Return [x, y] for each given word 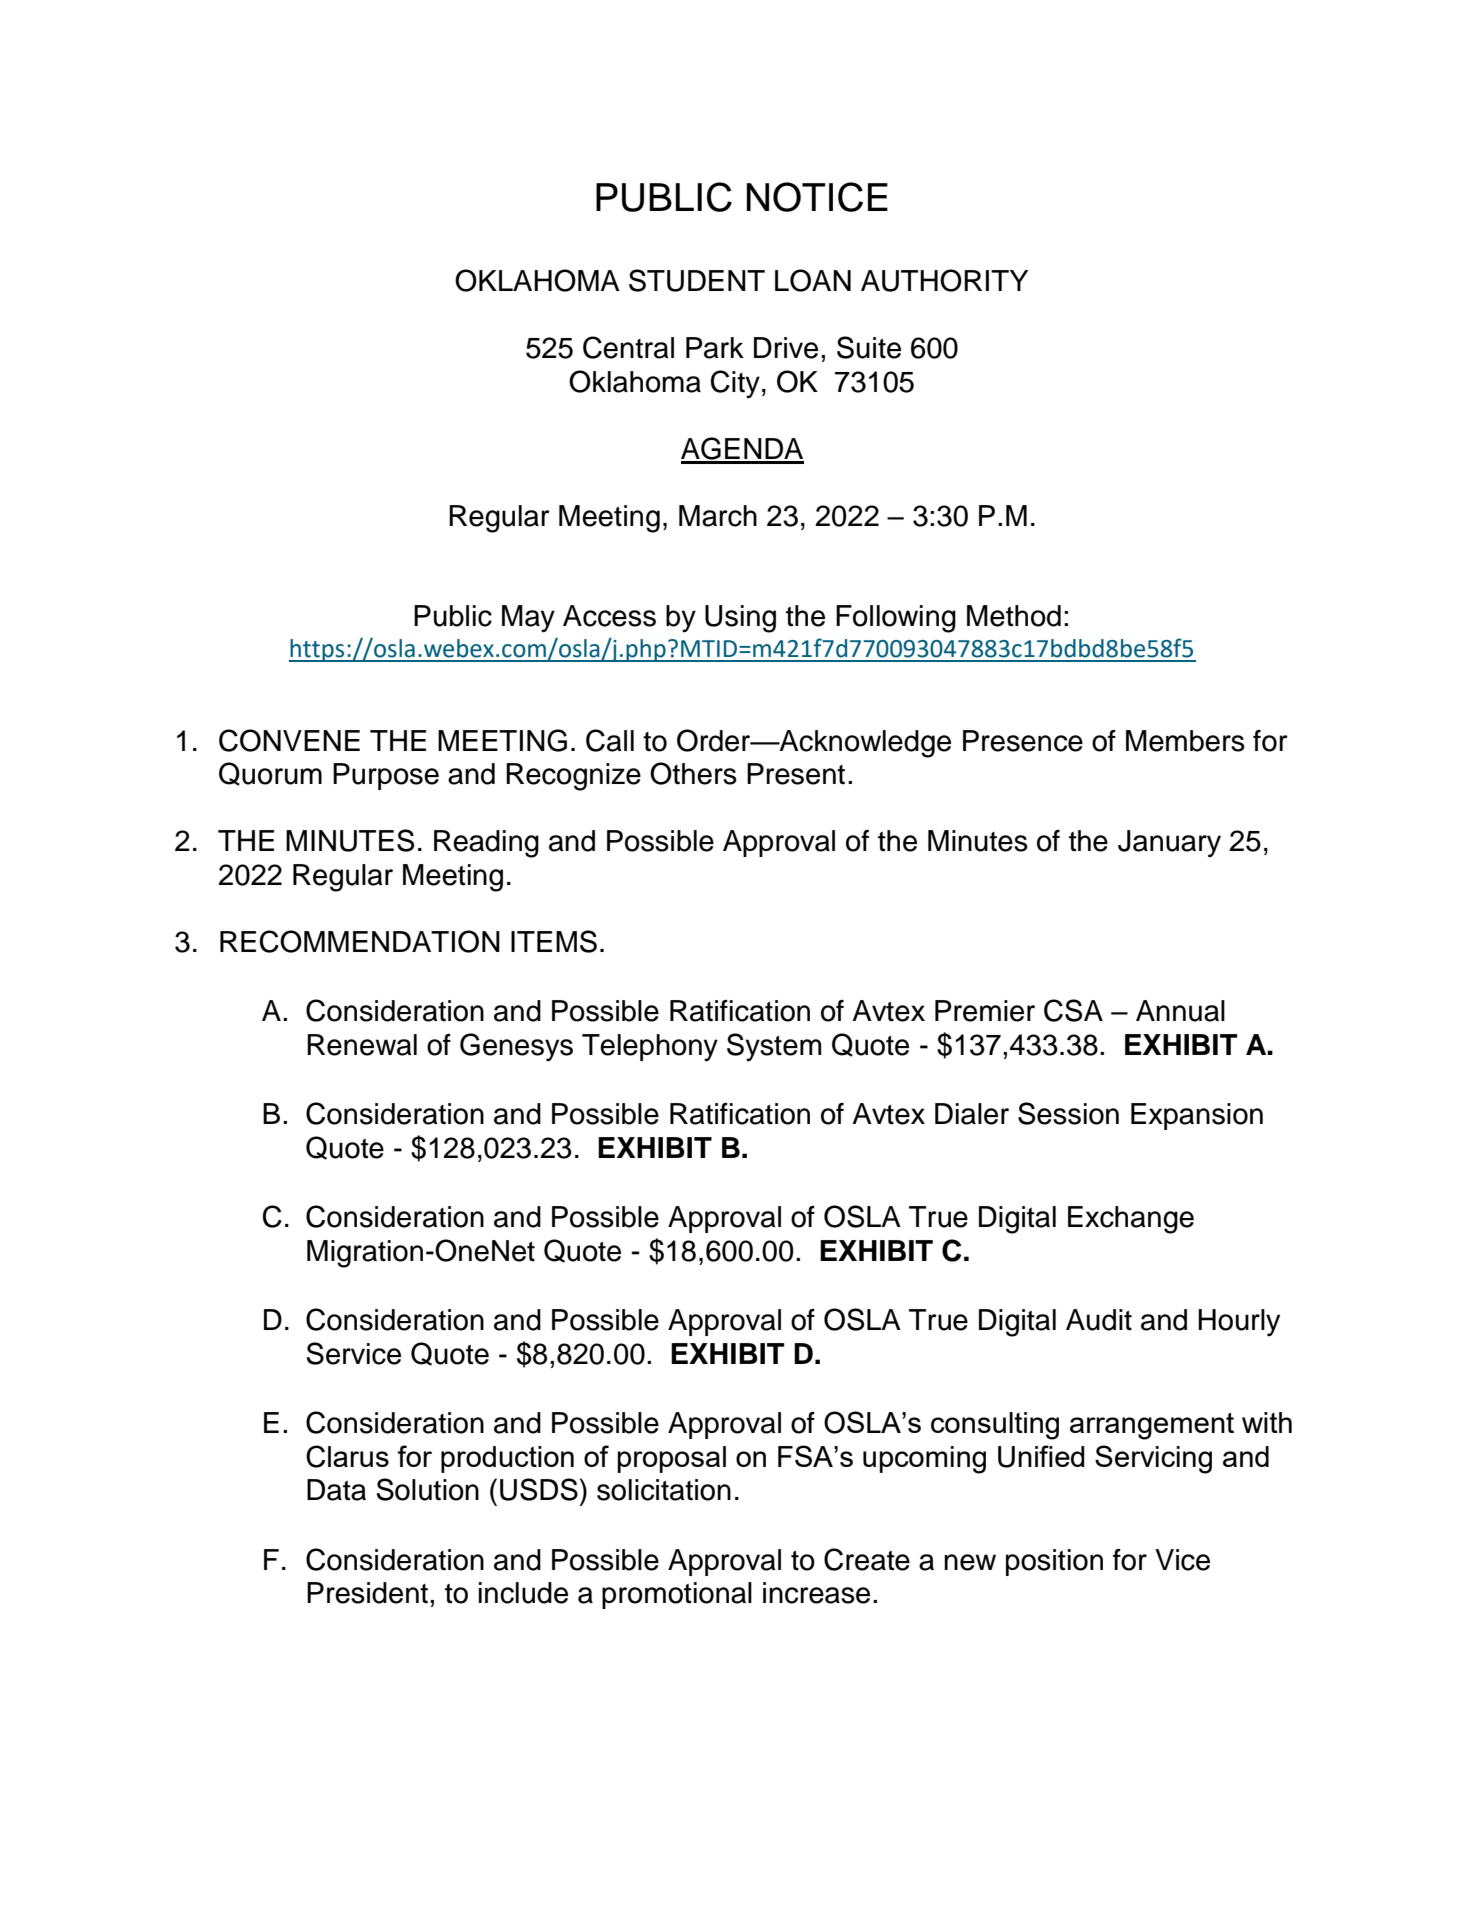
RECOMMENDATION [360, 941]
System [774, 1047]
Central [628, 347]
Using [740, 619]
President [367, 1593]
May [528, 619]
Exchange [1131, 1220]
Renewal [362, 1045]
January [1169, 844]
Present [796, 774]
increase [816, 1593]
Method [1014, 616]
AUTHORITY [944, 280]
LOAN [813, 280]
